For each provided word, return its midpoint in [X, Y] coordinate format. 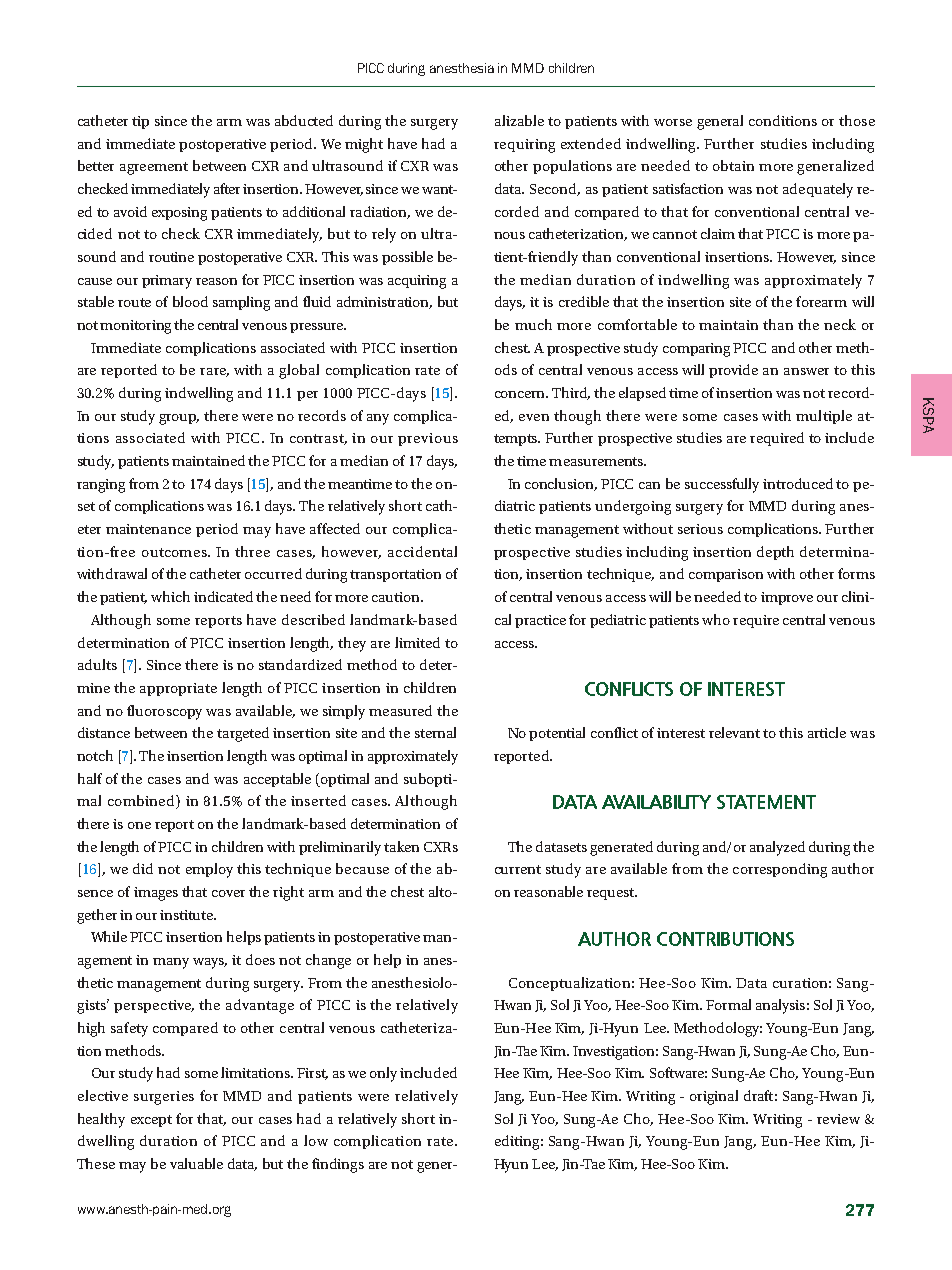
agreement [154, 168]
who [716, 619]
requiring [524, 146]
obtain [733, 165]
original [714, 1097]
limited [417, 642]
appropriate [178, 689]
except [151, 1121]
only [383, 1074]
